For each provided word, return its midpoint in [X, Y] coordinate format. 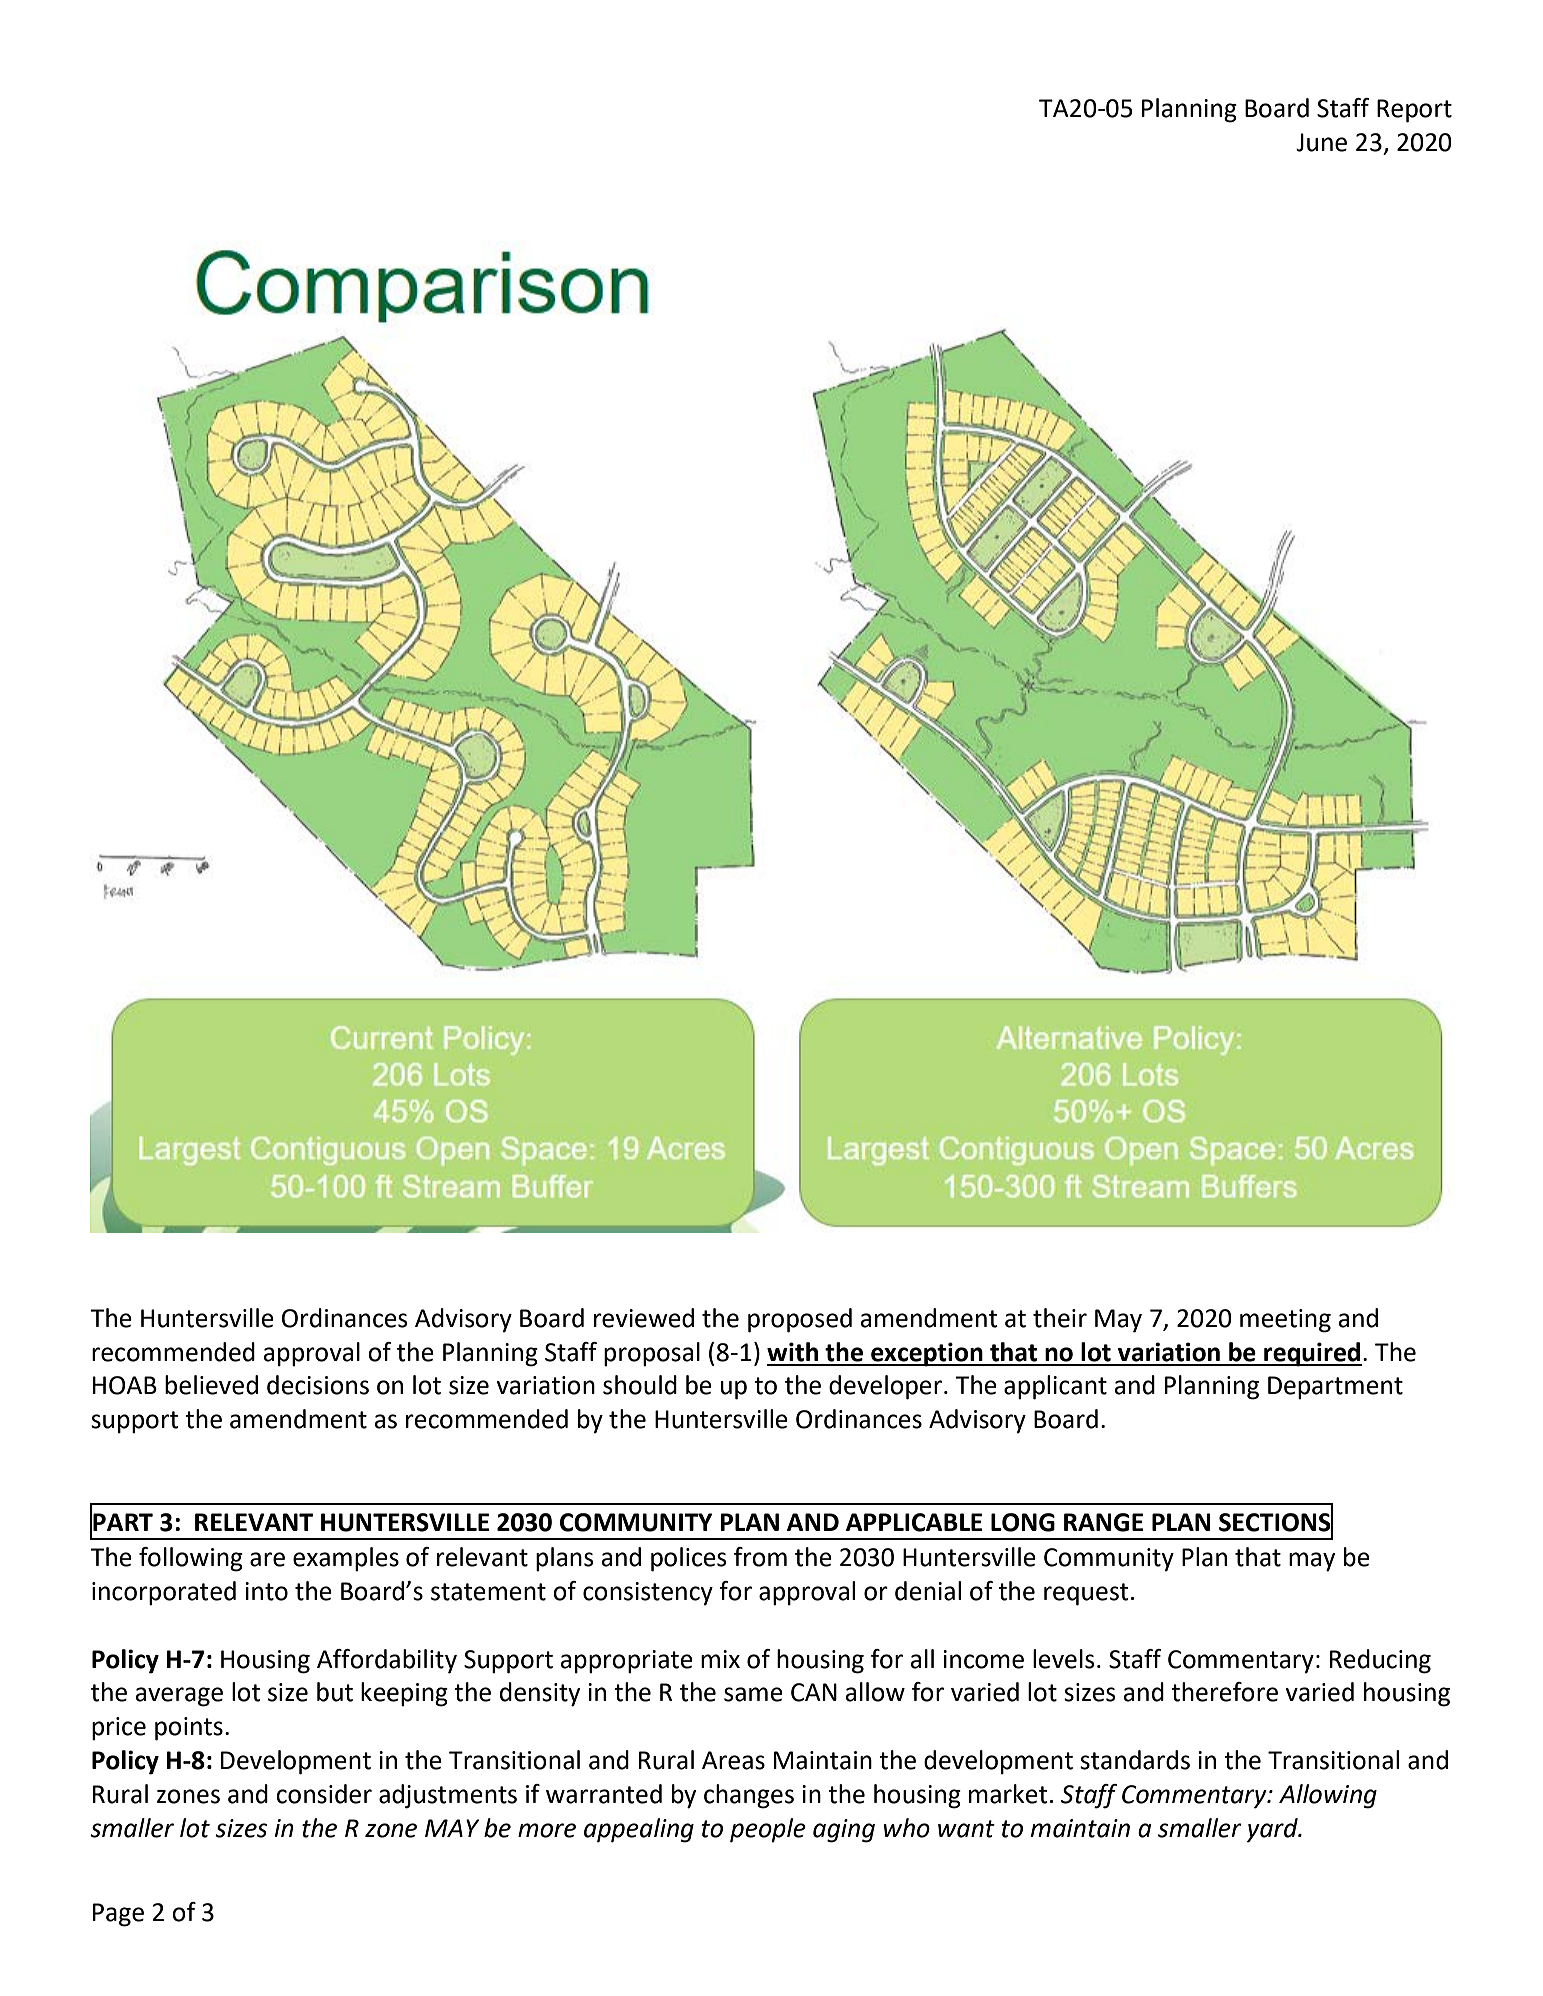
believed [211, 1385]
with [792, 1352]
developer [885, 1387]
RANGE [1103, 1522]
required [1312, 1354]
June [1321, 142]
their [1060, 1318]
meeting [1285, 1321]
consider [324, 1794]
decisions [318, 1385]
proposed [800, 1320]
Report [1414, 111]
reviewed [644, 1318]
